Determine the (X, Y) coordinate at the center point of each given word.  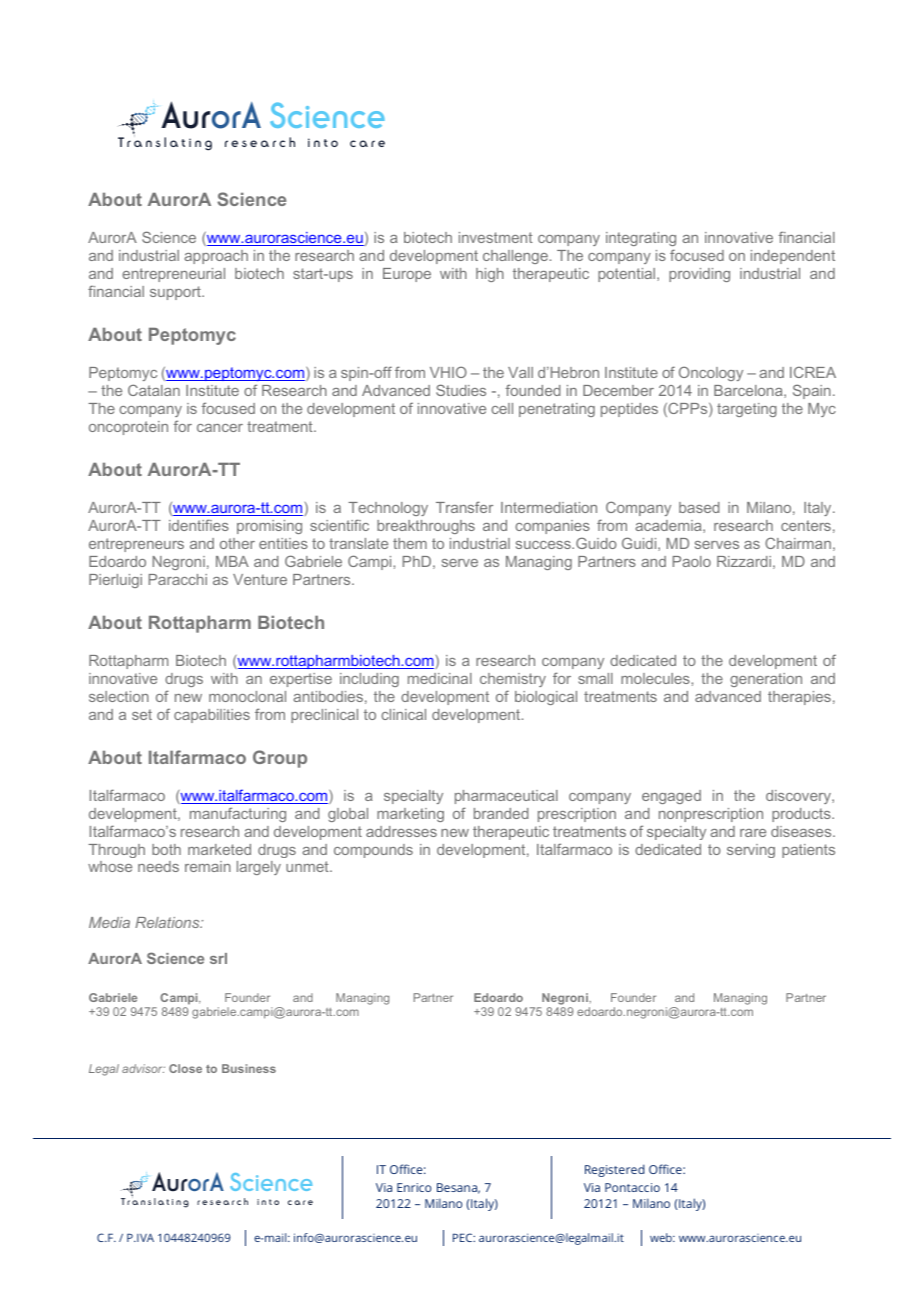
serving (751, 851)
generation (766, 680)
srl (218, 958)
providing (699, 275)
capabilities (212, 716)
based (699, 507)
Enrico (414, 1187)
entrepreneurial (173, 275)
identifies (199, 525)
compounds (373, 851)
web (662, 1237)
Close (185, 1068)
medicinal (440, 678)
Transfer (464, 507)
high (490, 275)
